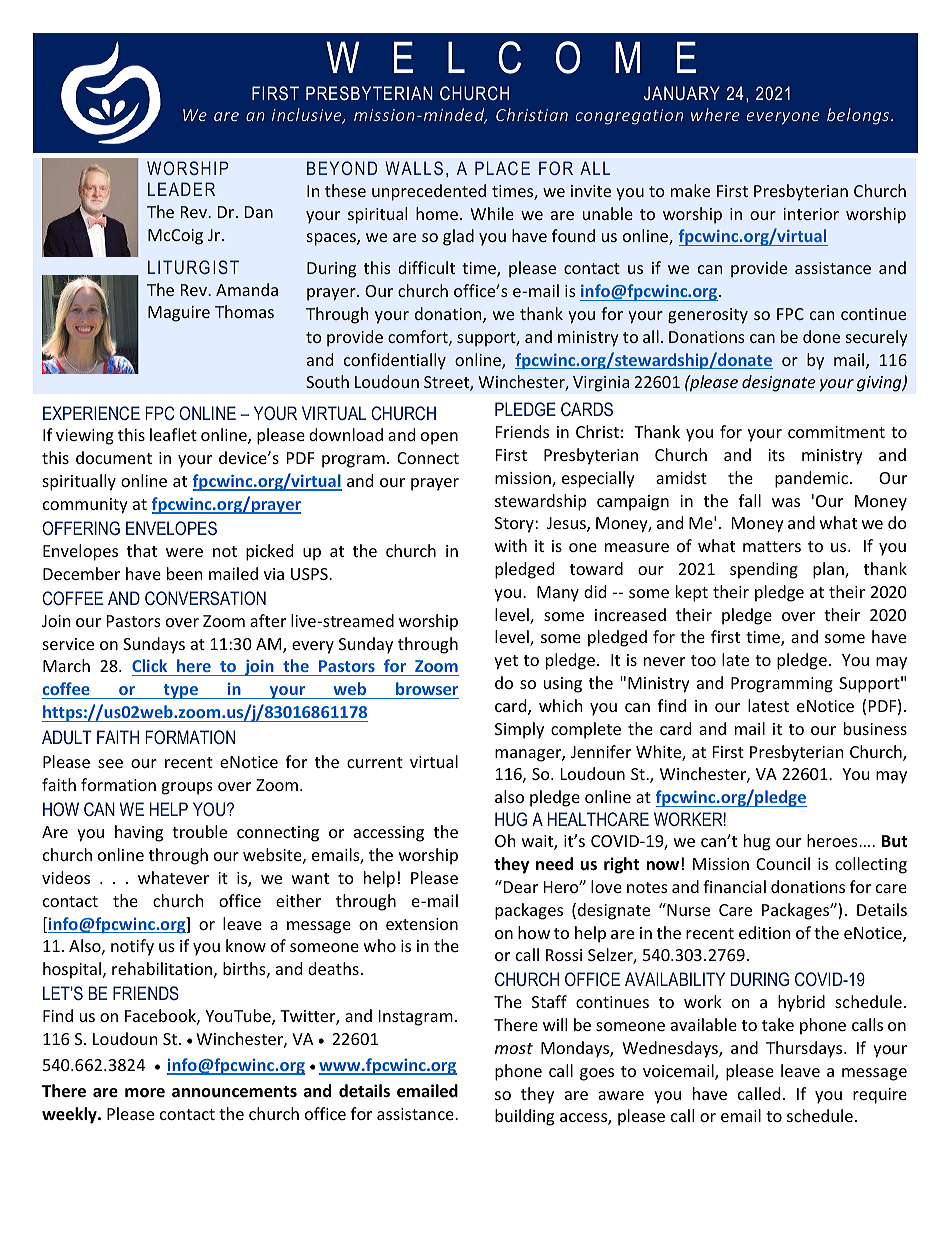 This screenshot has width=952, height=1233. What do you see at coordinates (439, 438) in the screenshot?
I see `open` at bounding box center [439, 438].
